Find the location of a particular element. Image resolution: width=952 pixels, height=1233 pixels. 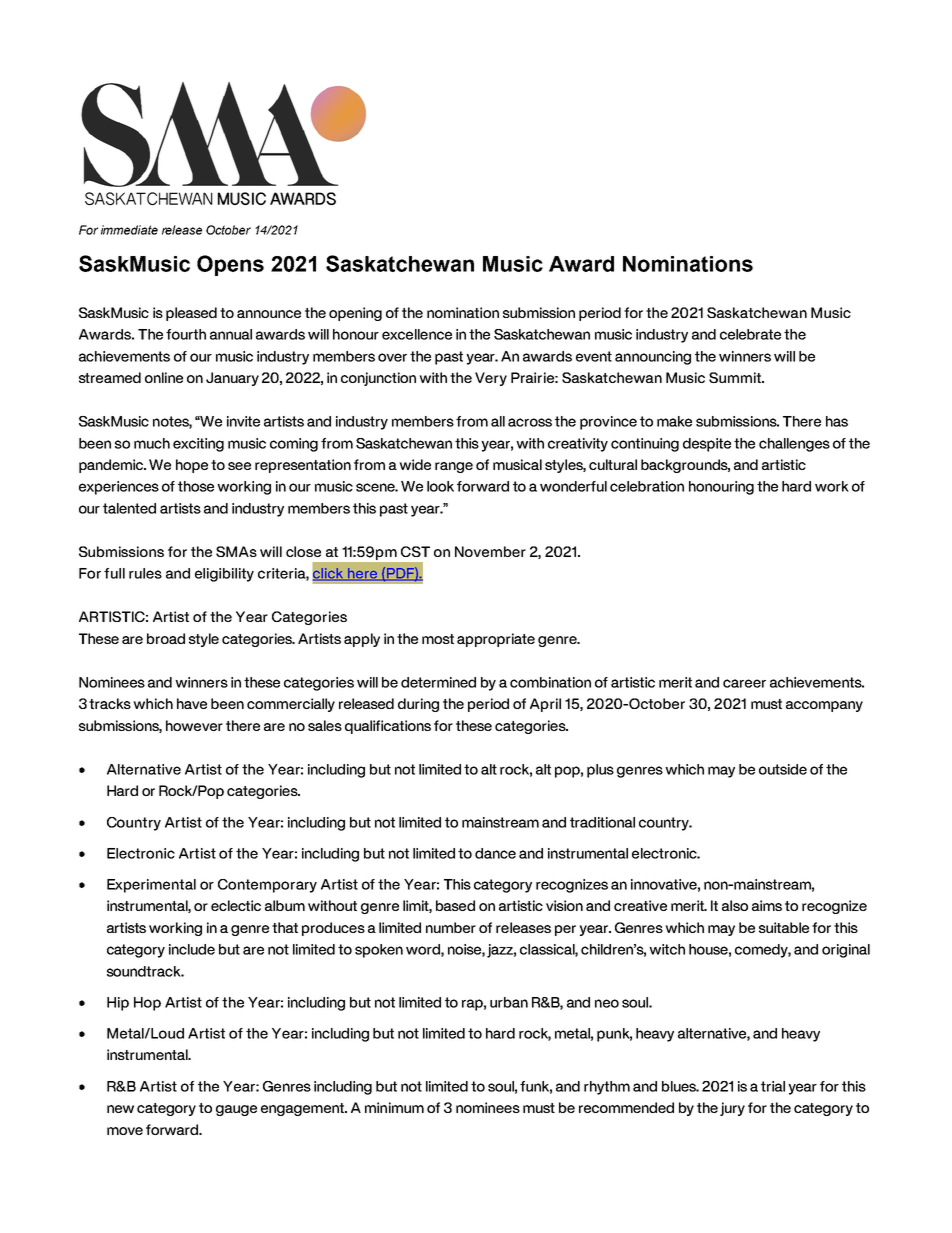

celebrate is located at coordinates (750, 334).
